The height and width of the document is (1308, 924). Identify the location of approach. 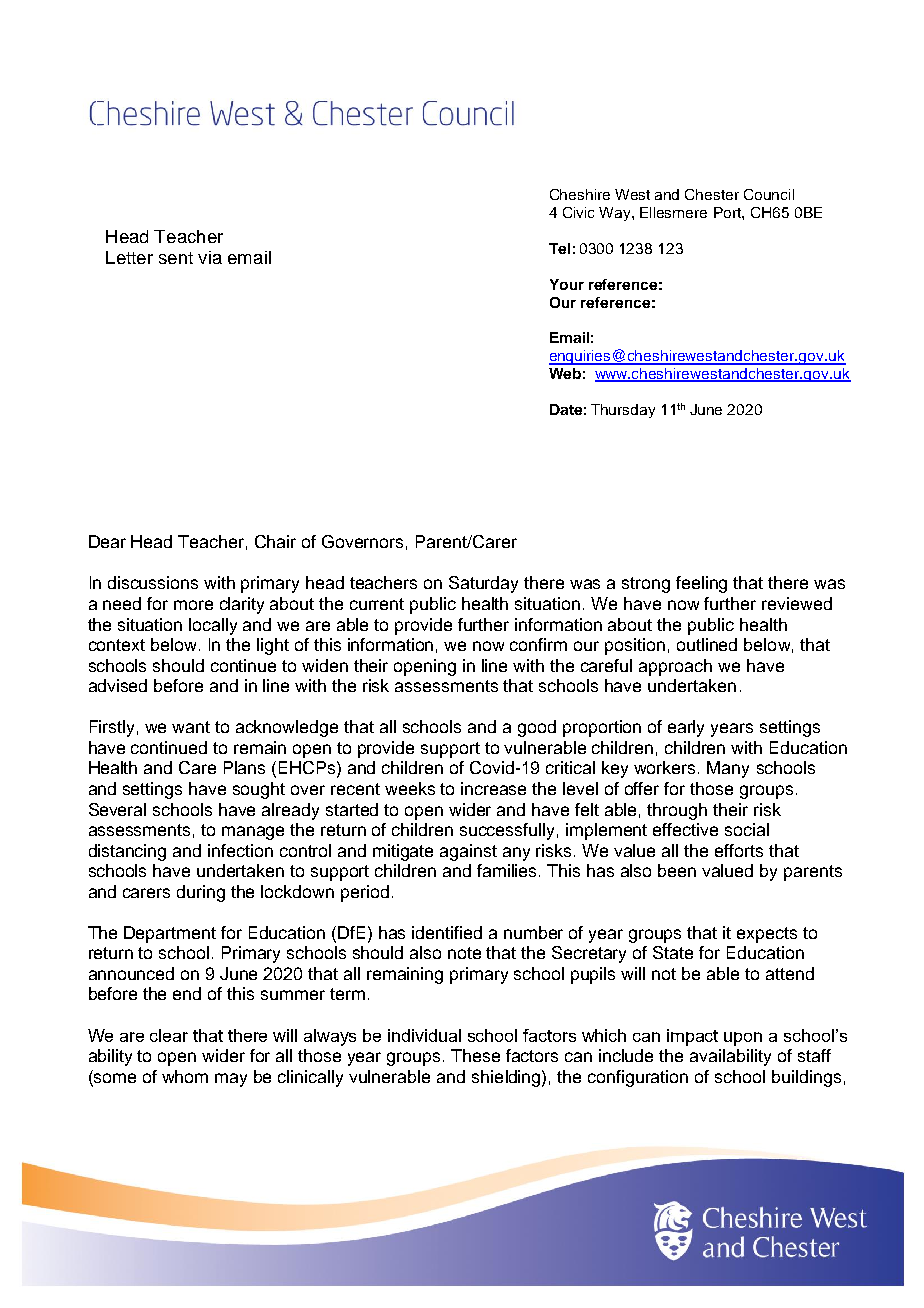
(675, 667).
